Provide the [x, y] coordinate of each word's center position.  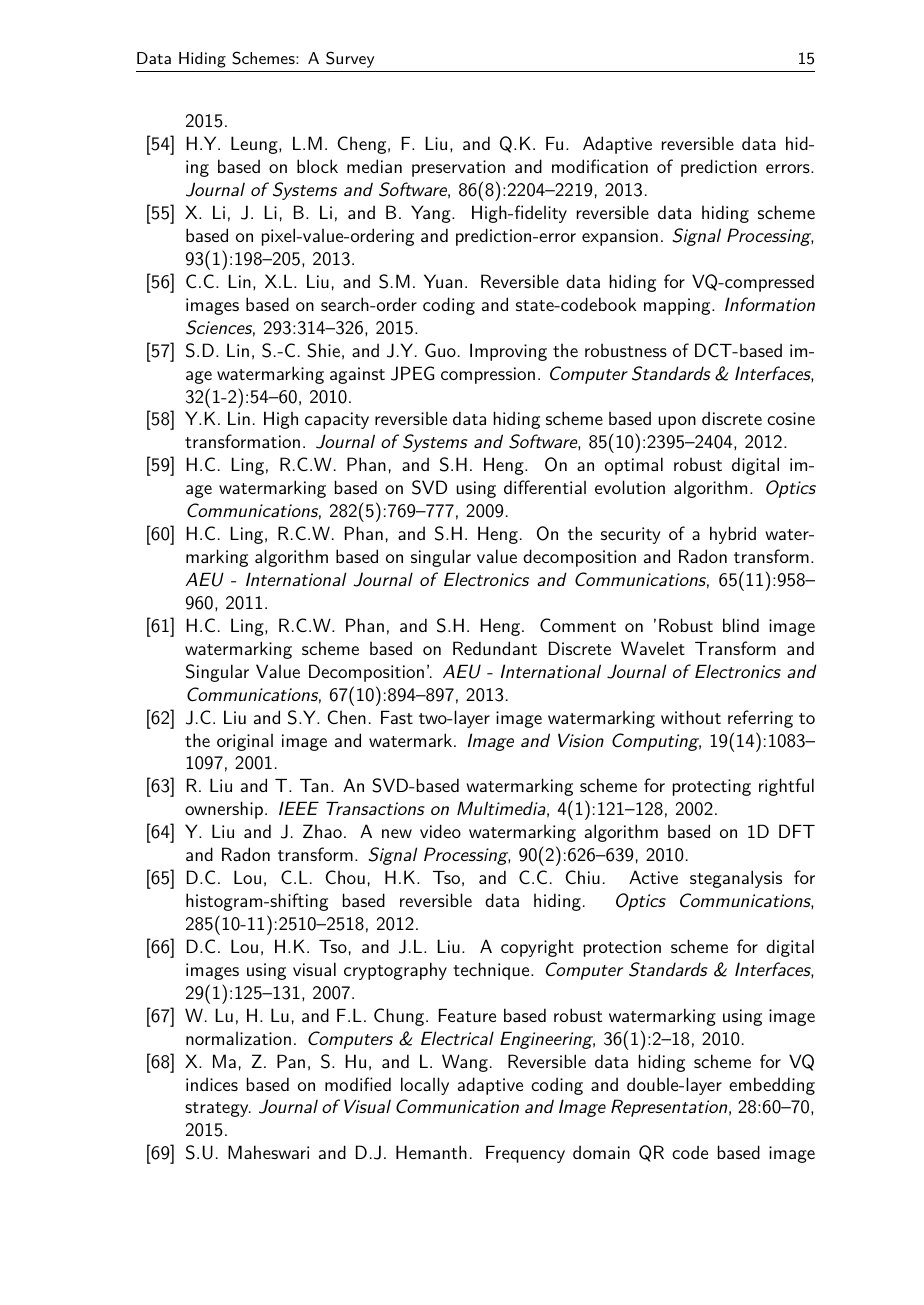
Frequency [525, 1154]
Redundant [495, 648]
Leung [255, 145]
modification [600, 166]
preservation [458, 168]
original [245, 742]
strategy [218, 1109]
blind [741, 625]
